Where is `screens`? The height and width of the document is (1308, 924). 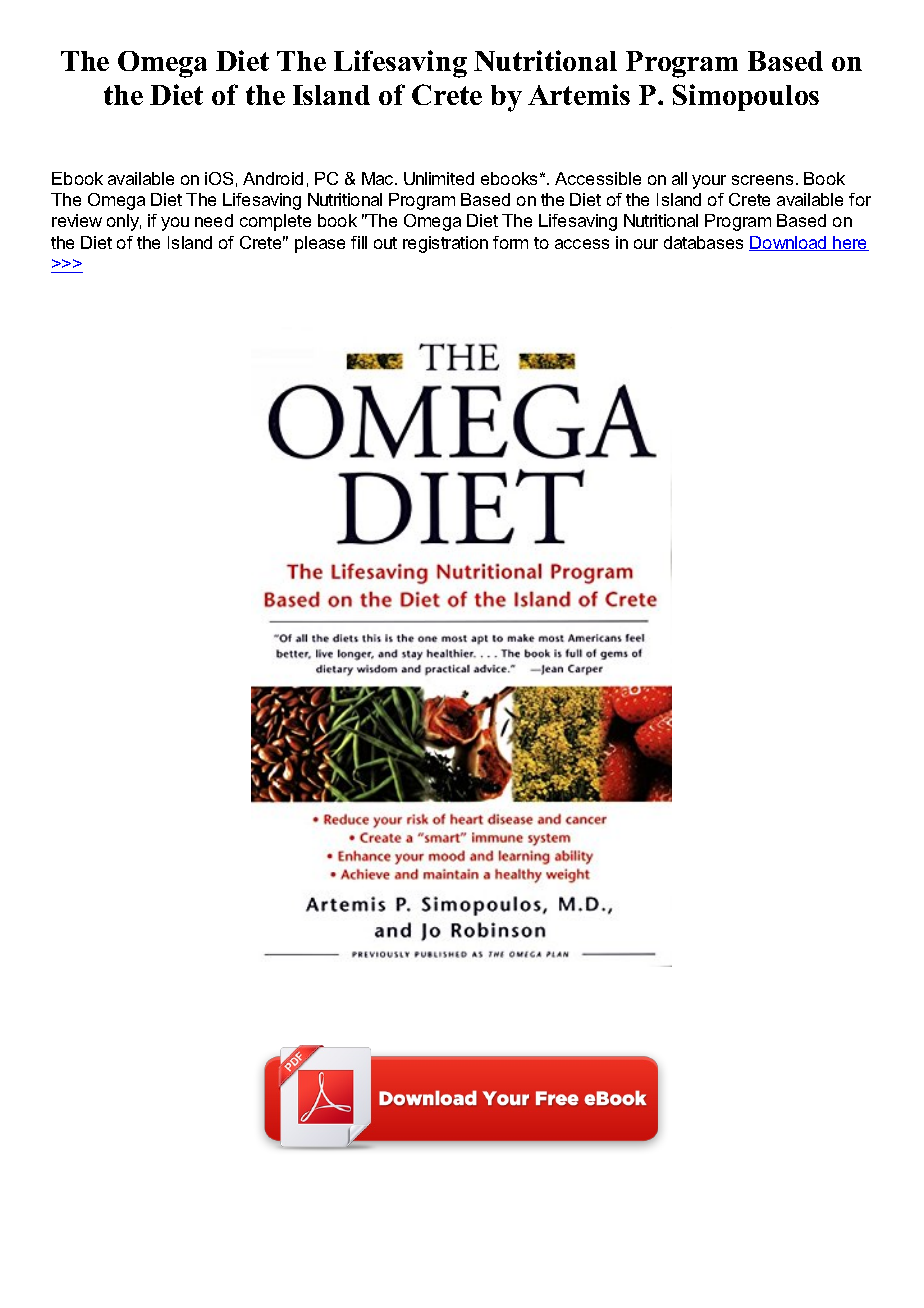 screens is located at coordinates (762, 180).
